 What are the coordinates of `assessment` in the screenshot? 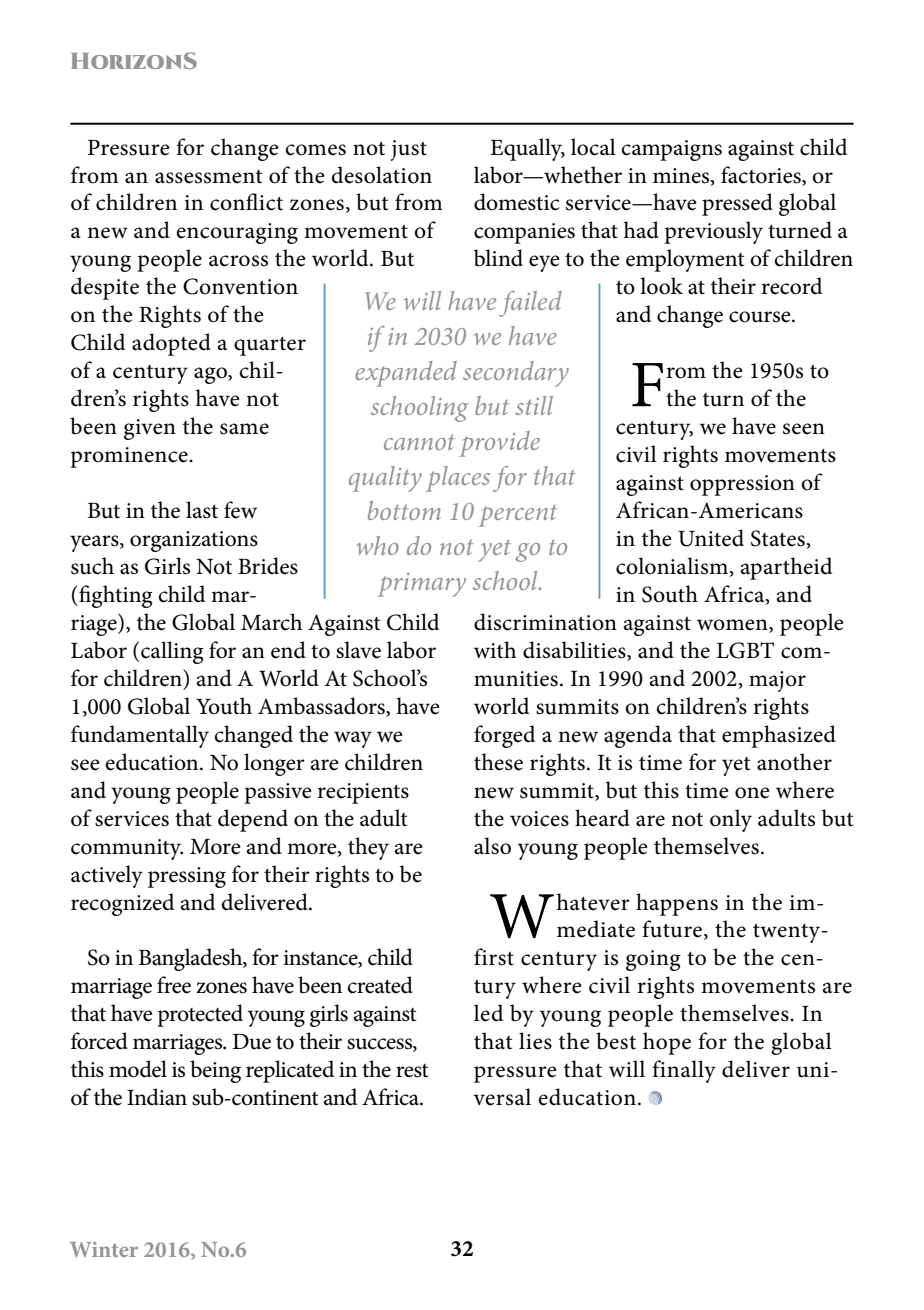 It's located at (208, 177).
